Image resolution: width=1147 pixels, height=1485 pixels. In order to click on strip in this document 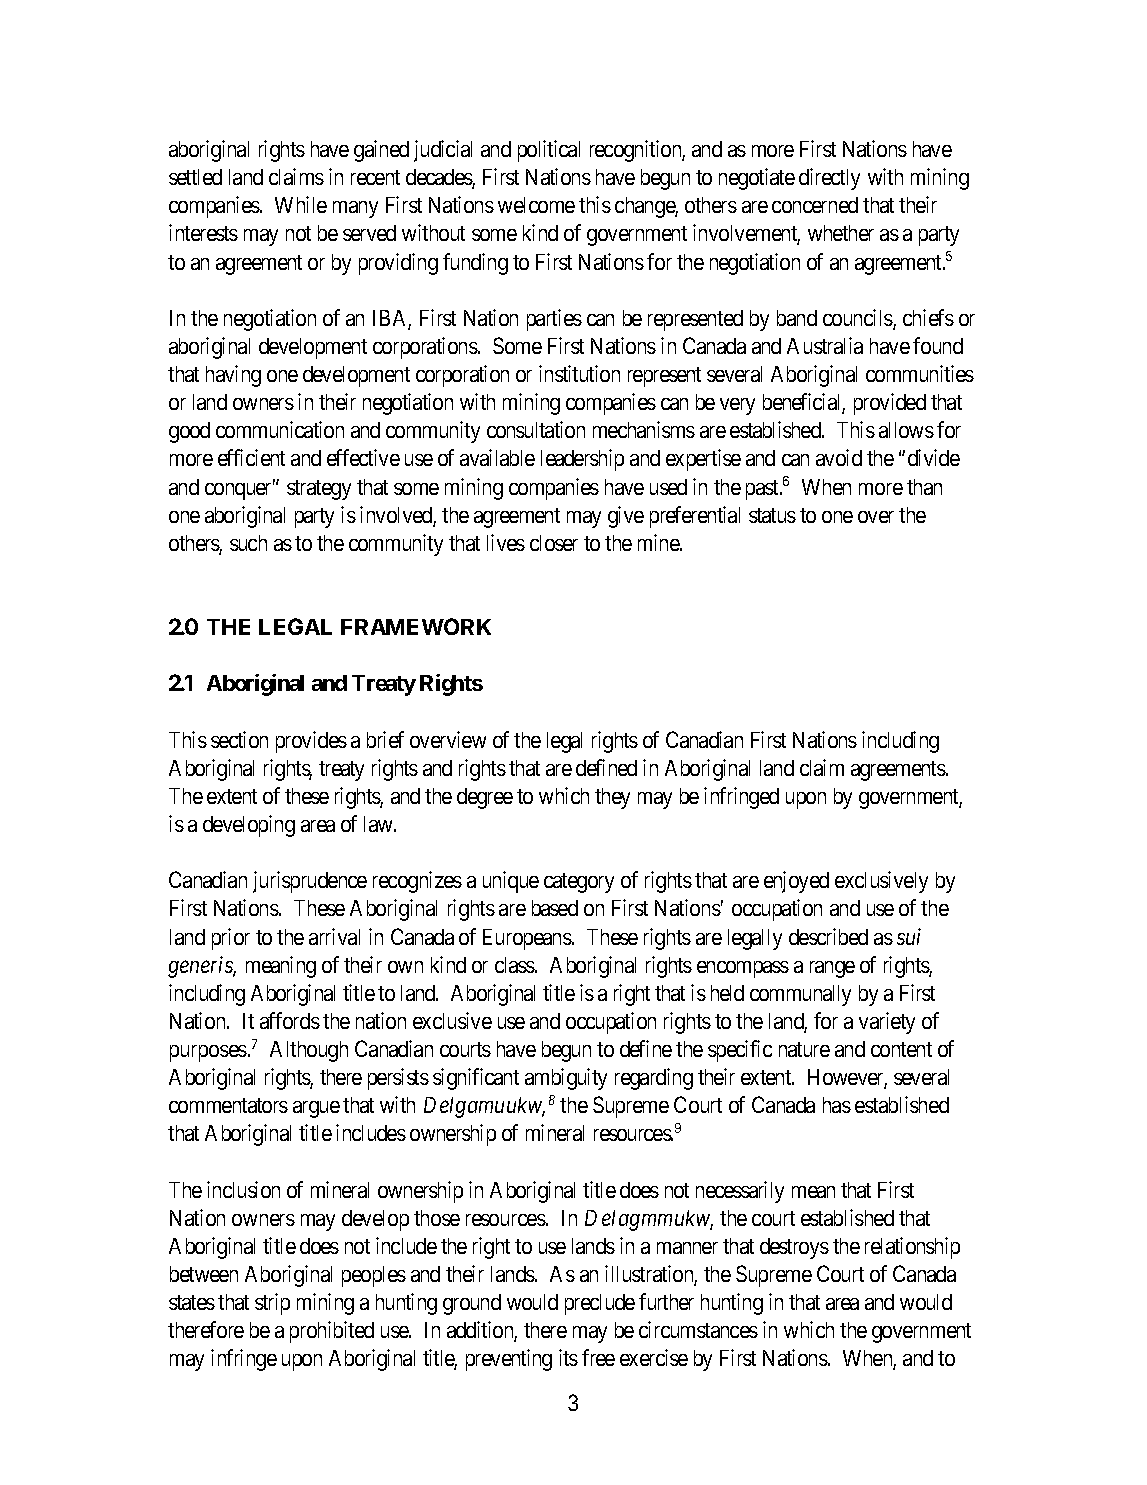, I will do `click(272, 1304)`.
